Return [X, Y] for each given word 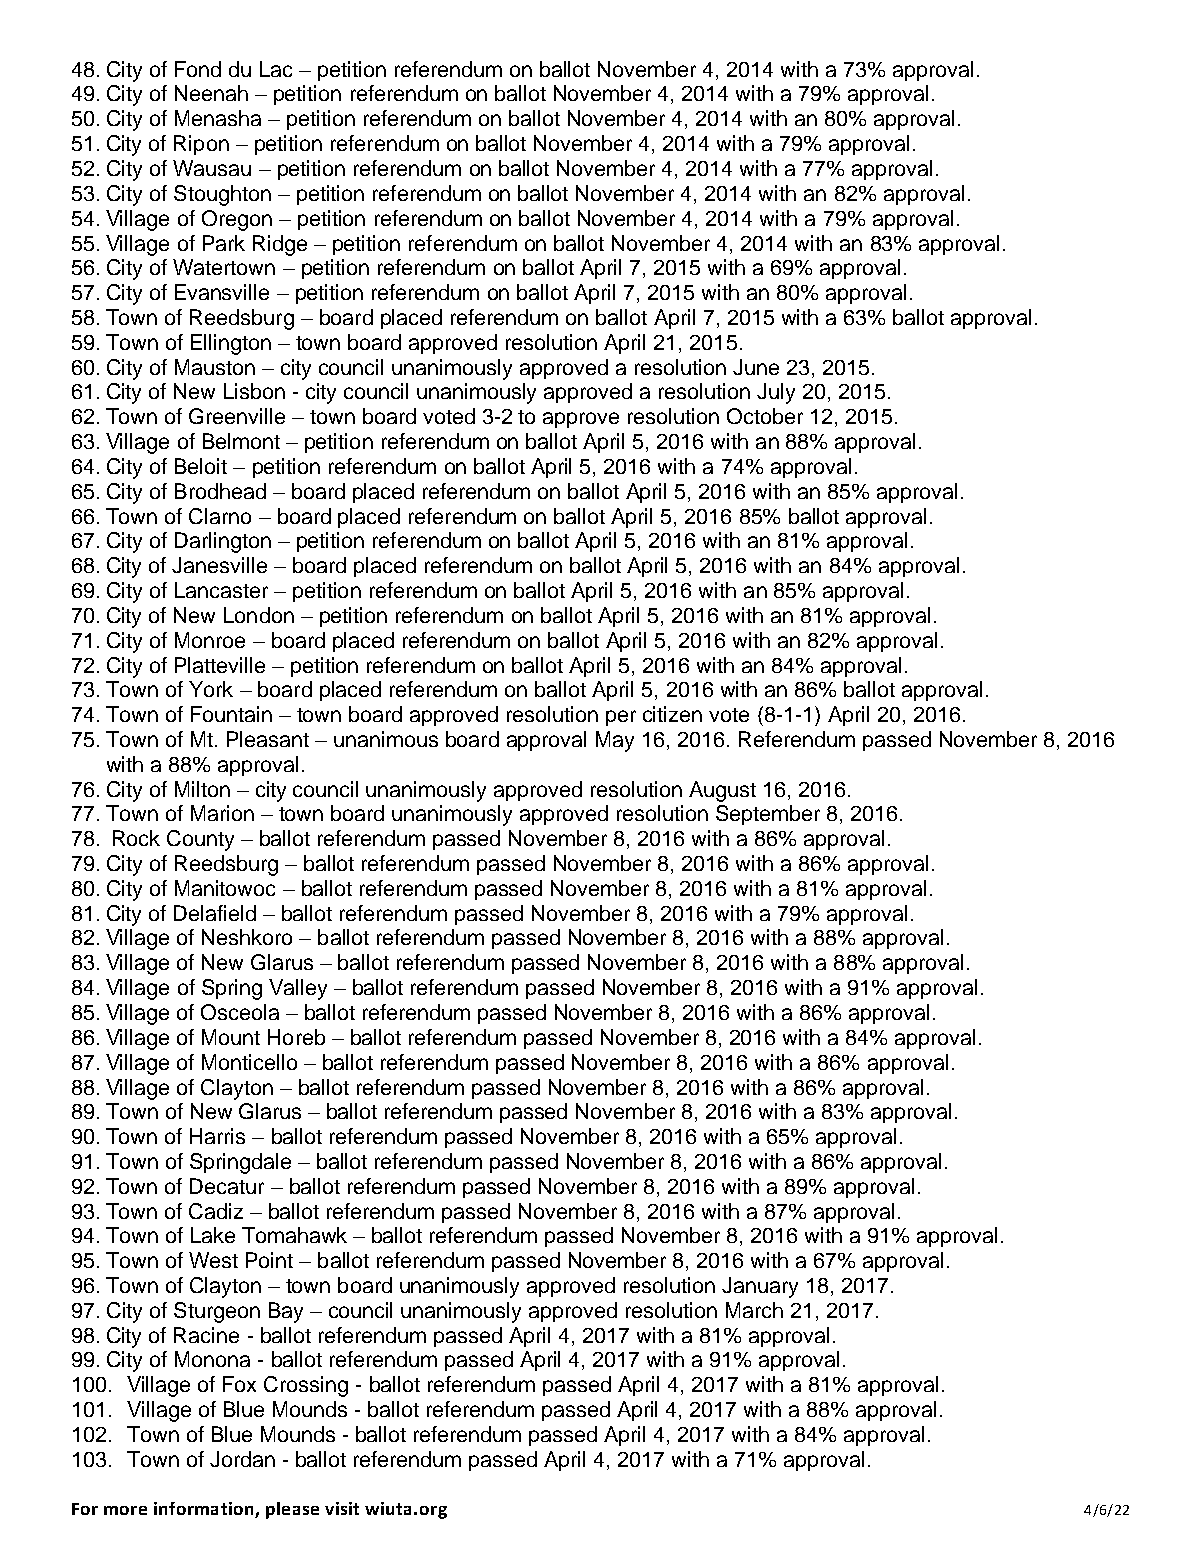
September [768, 815]
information [205, 1510]
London [259, 615]
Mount [231, 1037]
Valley [298, 989]
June [756, 367]
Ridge [280, 245]
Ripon [201, 145]
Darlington [223, 542]
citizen [672, 714]
